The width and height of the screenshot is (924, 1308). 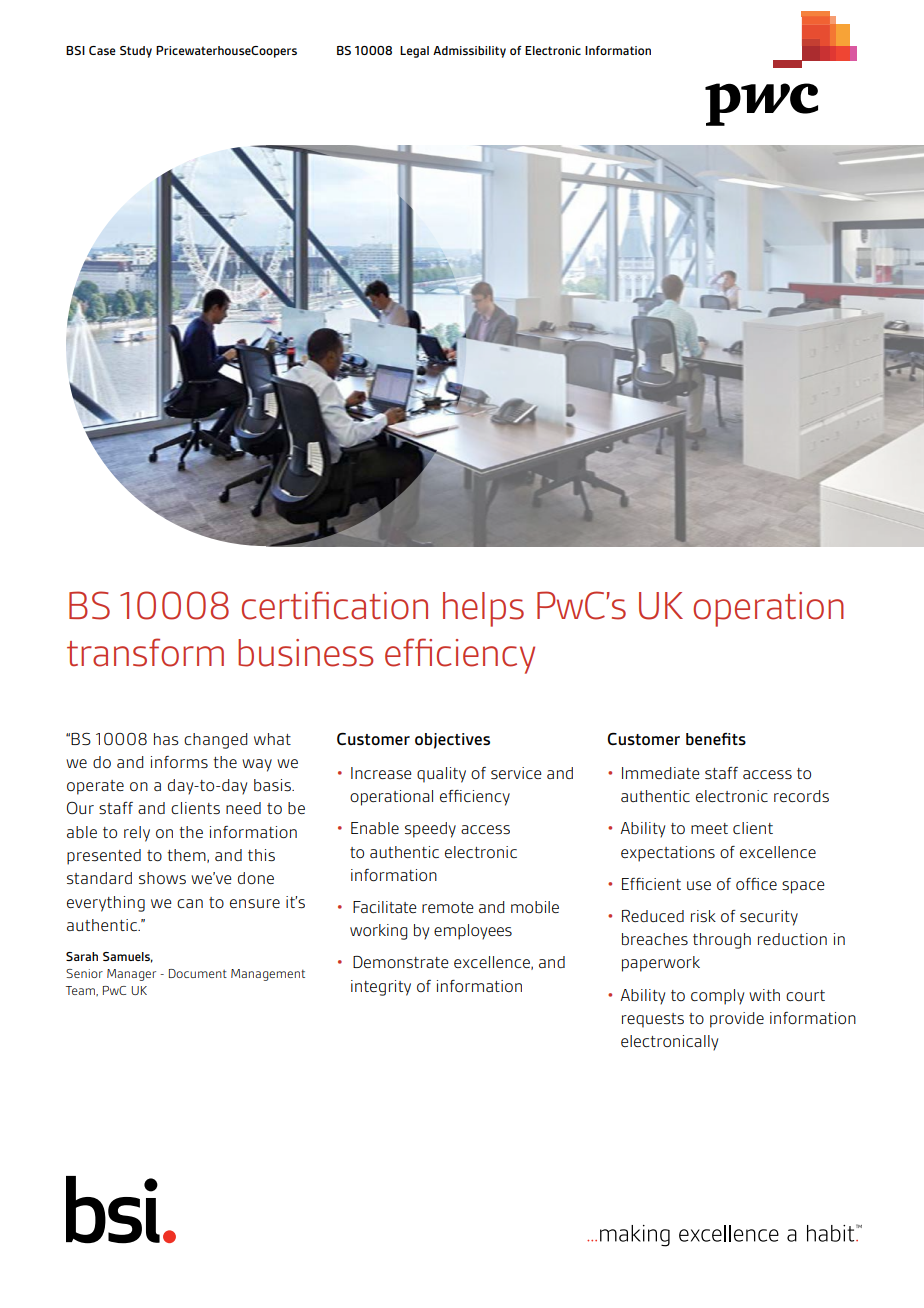 I want to click on transform, so click(x=145, y=652).
